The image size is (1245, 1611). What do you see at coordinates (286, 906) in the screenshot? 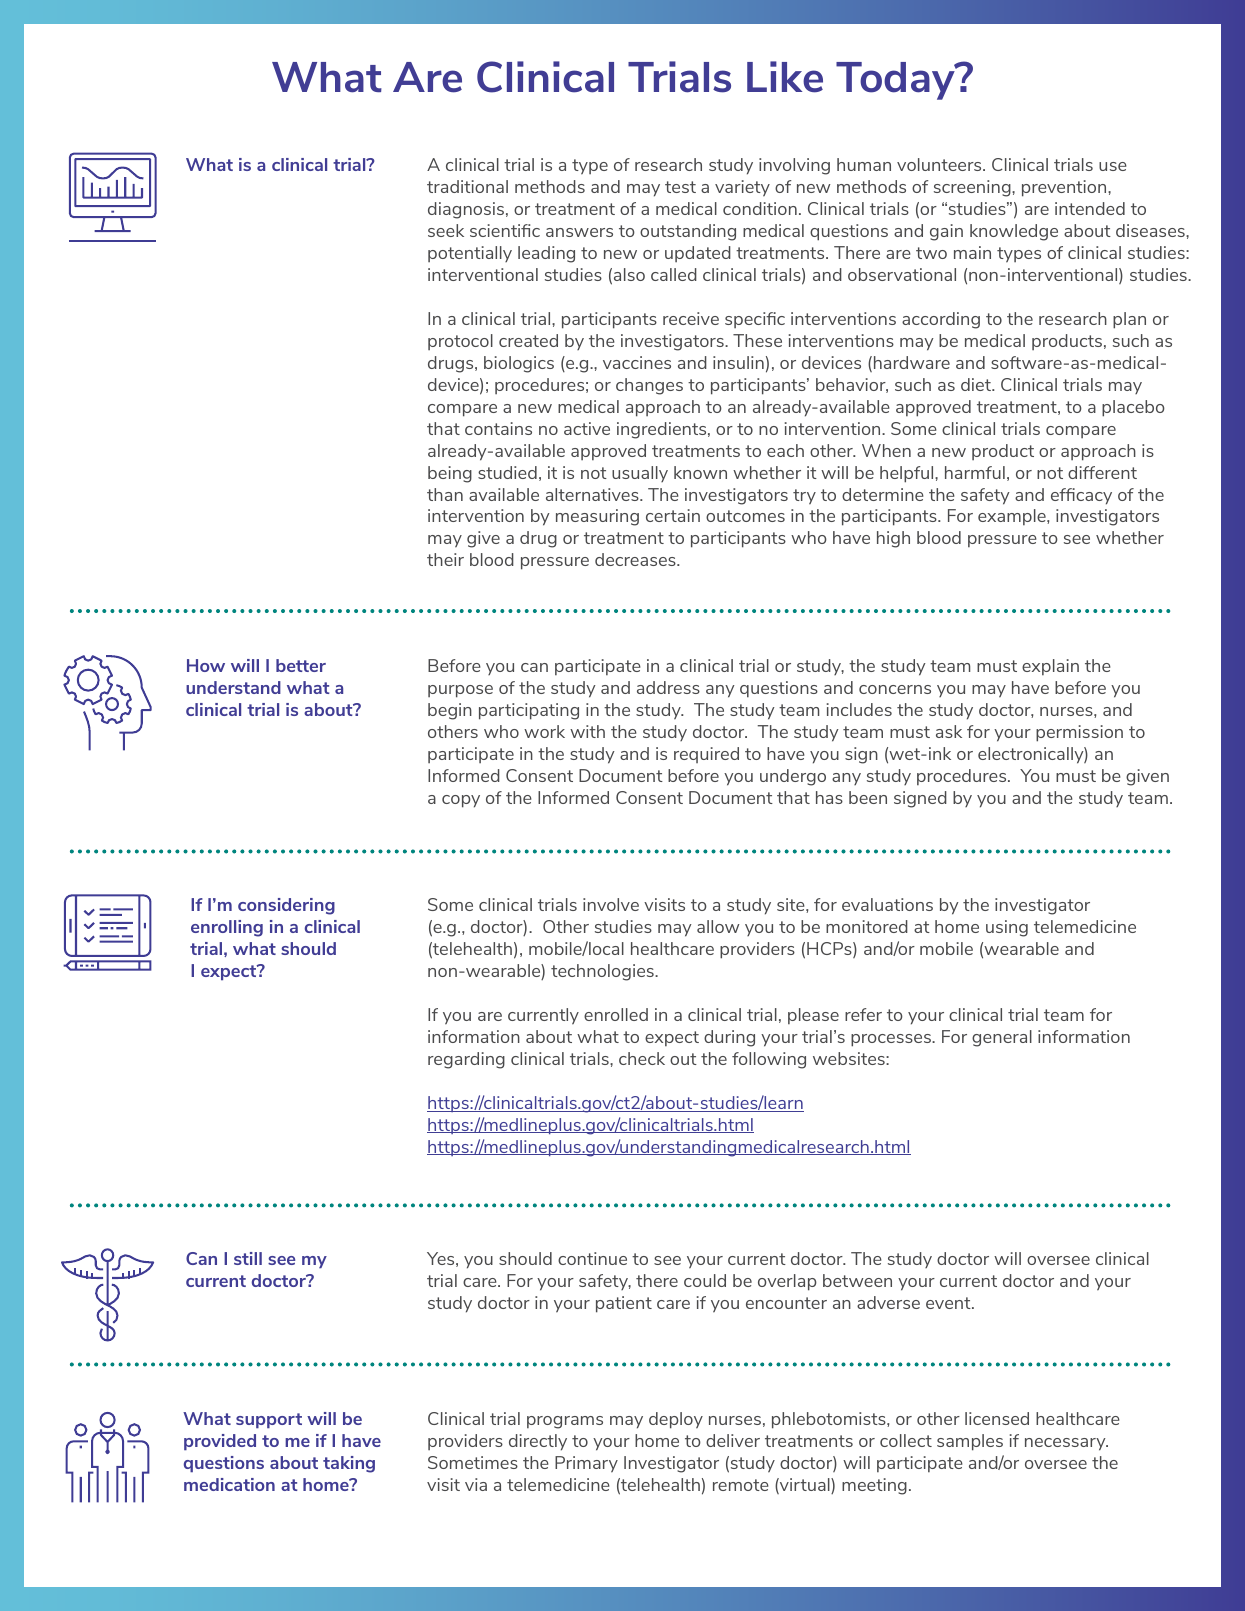
I see `considering` at bounding box center [286, 906].
